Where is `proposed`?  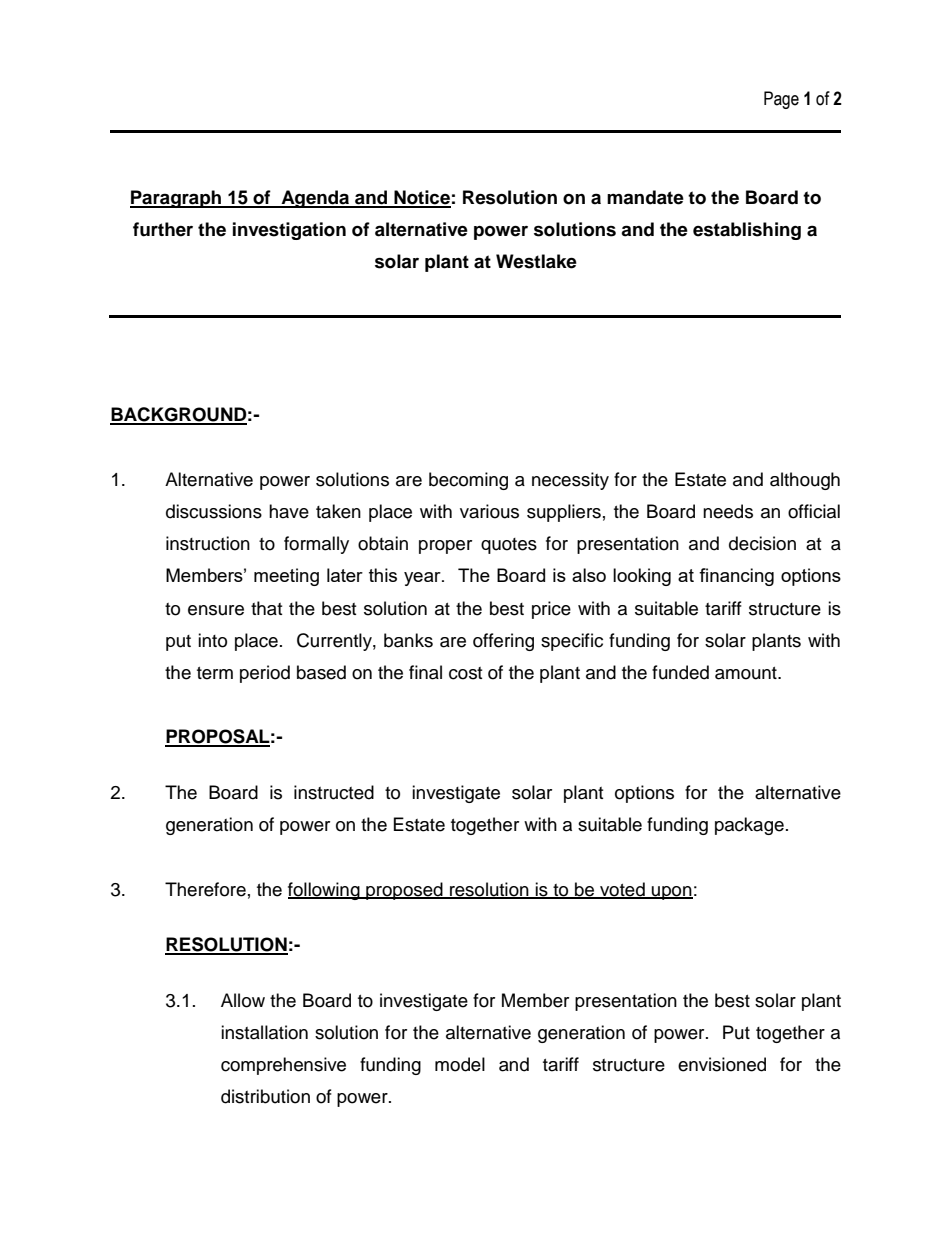 proposed is located at coordinates (404, 891).
